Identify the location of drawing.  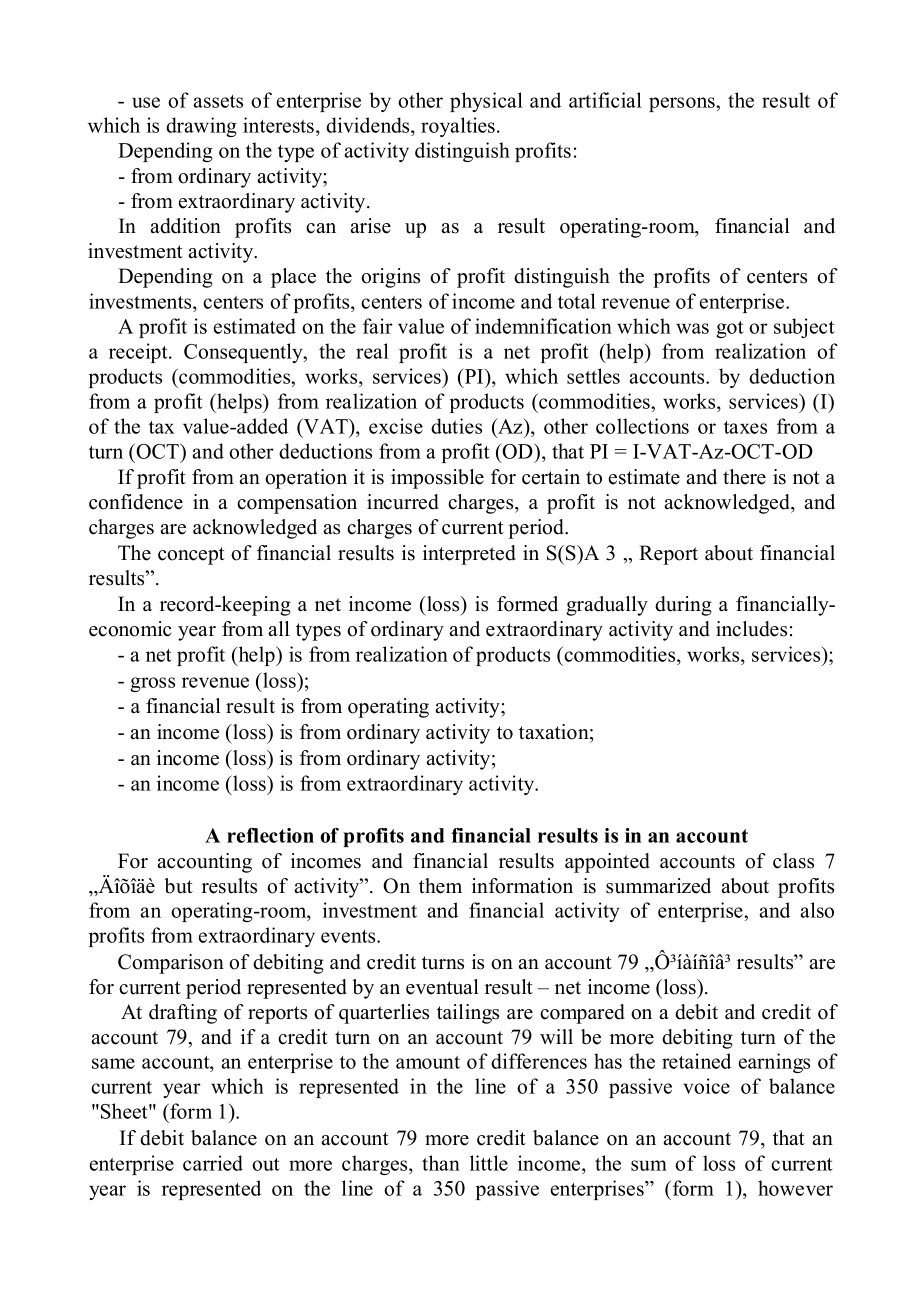
(201, 127).
